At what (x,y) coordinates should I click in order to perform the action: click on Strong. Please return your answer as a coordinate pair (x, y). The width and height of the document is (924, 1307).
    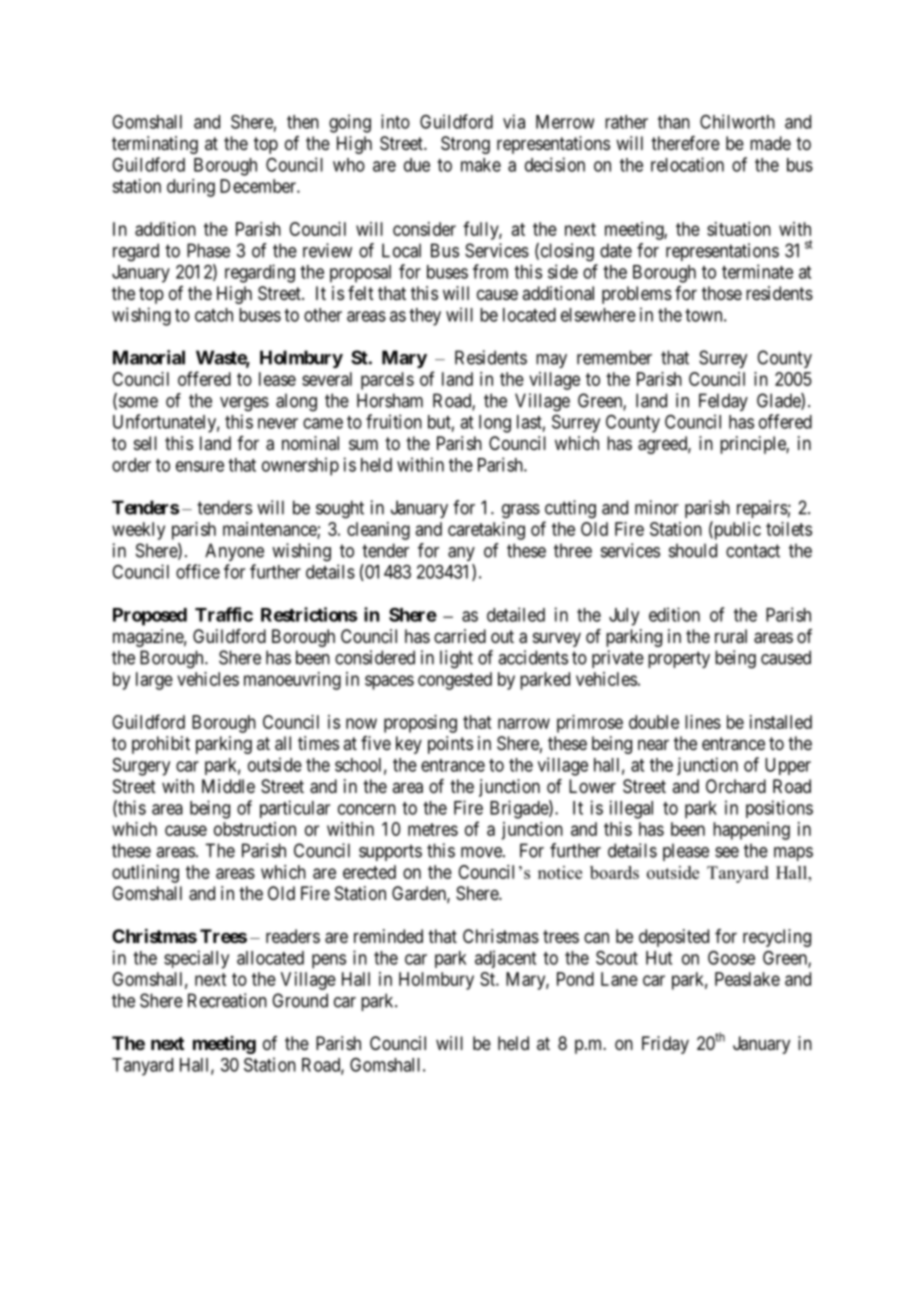
    Looking at the image, I should click on (465, 145).
